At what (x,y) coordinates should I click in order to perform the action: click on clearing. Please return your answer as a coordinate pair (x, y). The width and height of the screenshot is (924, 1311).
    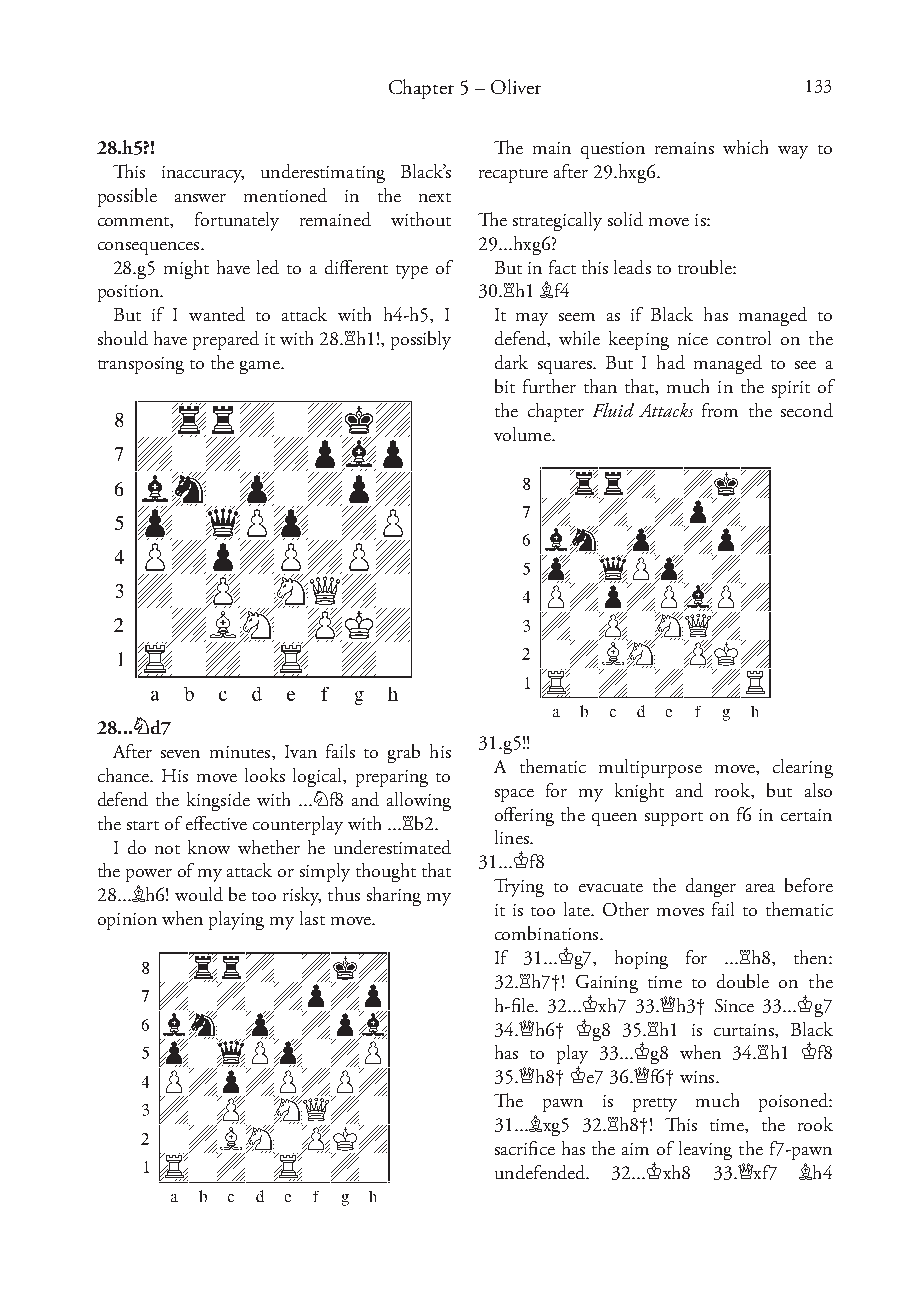
    Looking at the image, I should click on (803, 768).
